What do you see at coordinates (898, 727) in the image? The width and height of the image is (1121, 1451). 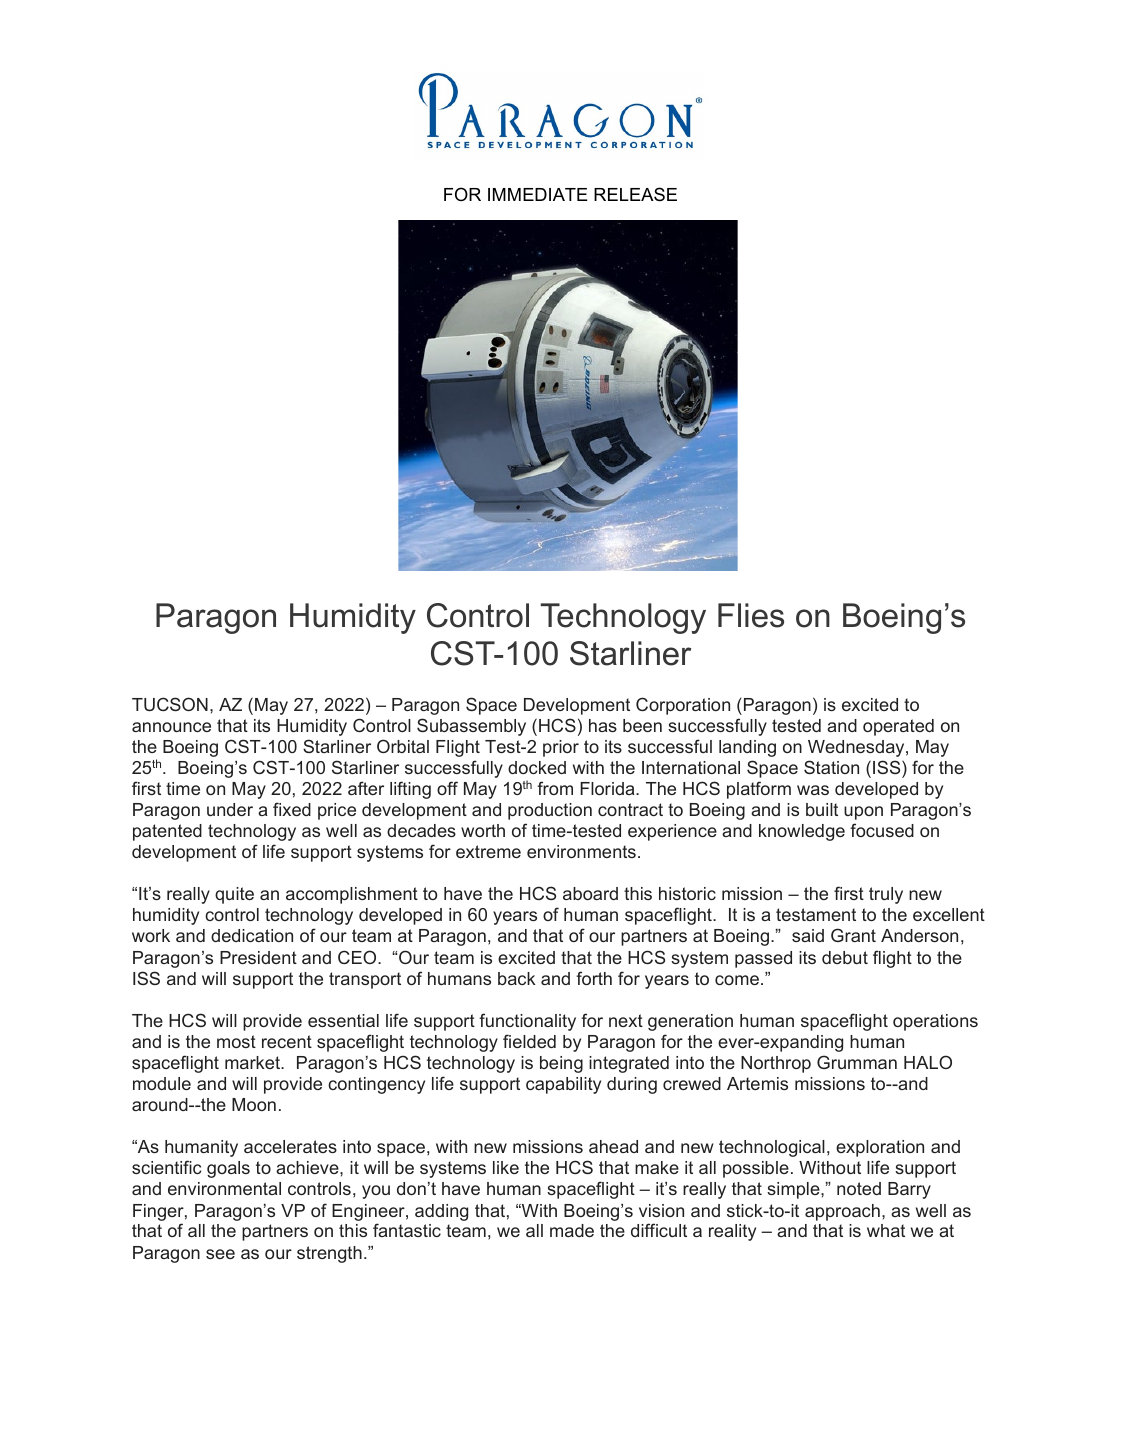 I see `operated` at bounding box center [898, 727].
